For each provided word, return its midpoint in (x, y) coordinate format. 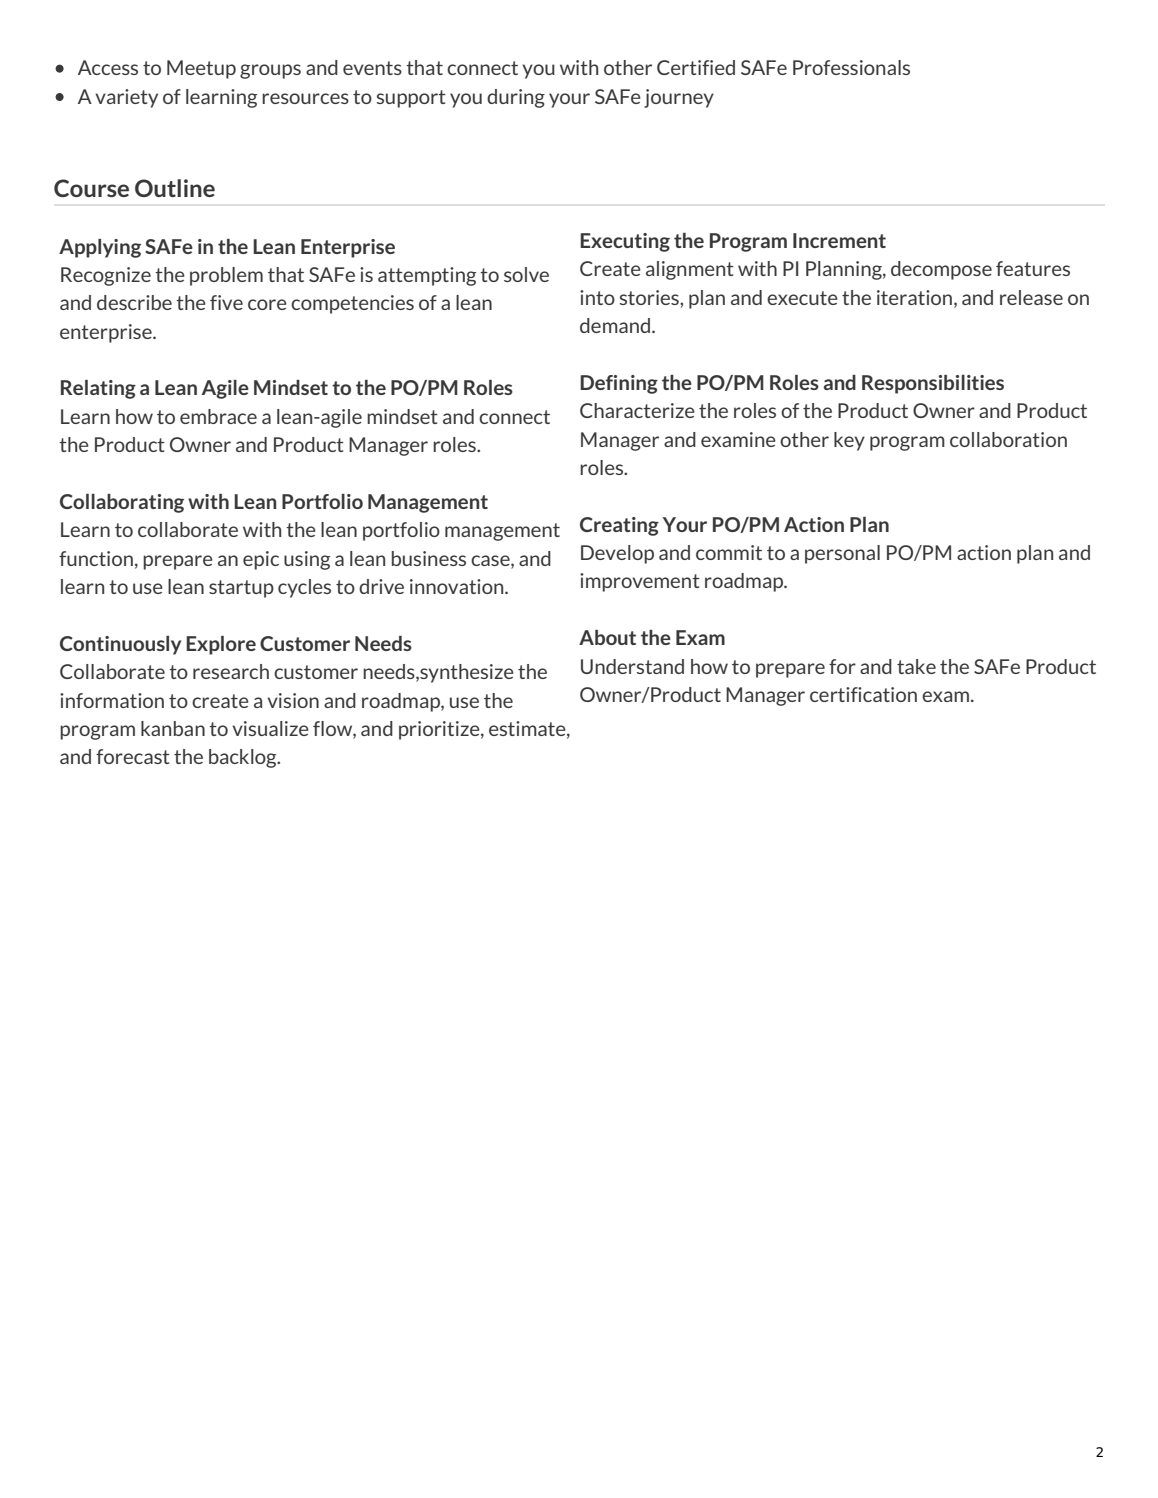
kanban (173, 728)
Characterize (637, 410)
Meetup (201, 69)
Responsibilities (933, 384)
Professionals (851, 67)
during (516, 98)
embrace (218, 416)
